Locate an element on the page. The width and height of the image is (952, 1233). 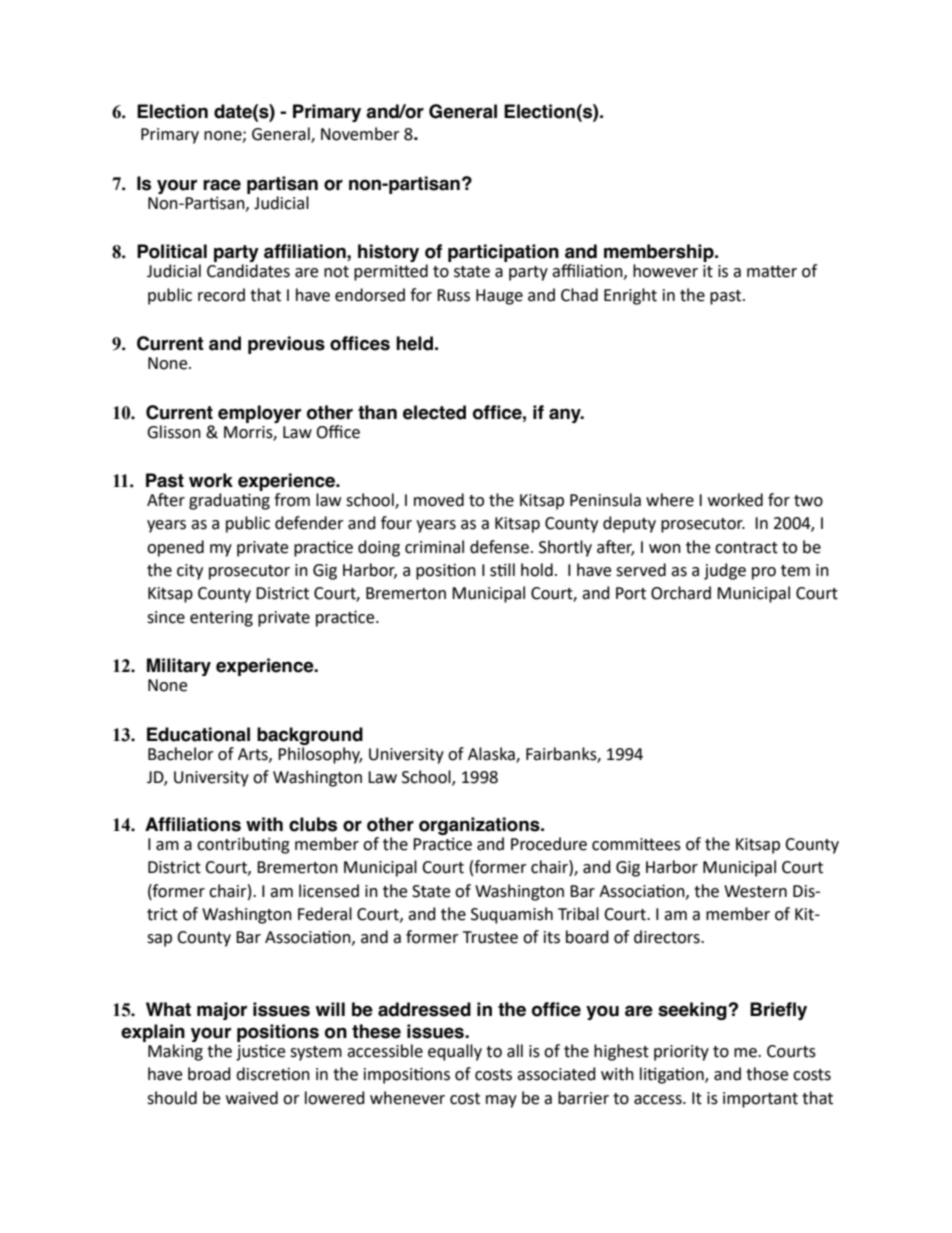
Western is located at coordinates (755, 891).
